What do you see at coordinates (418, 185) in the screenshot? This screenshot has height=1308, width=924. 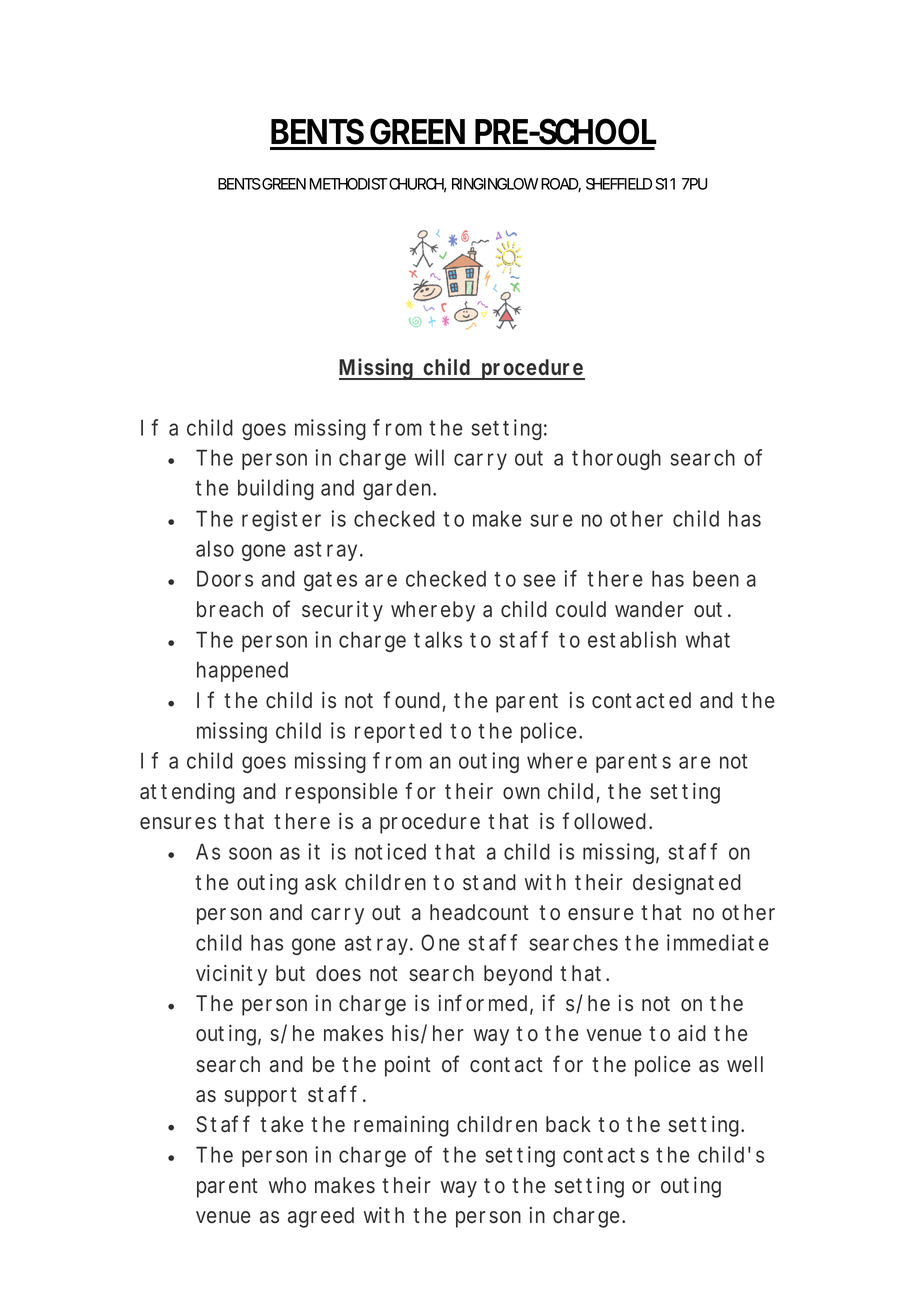 I see `CHURCH` at bounding box center [418, 185].
